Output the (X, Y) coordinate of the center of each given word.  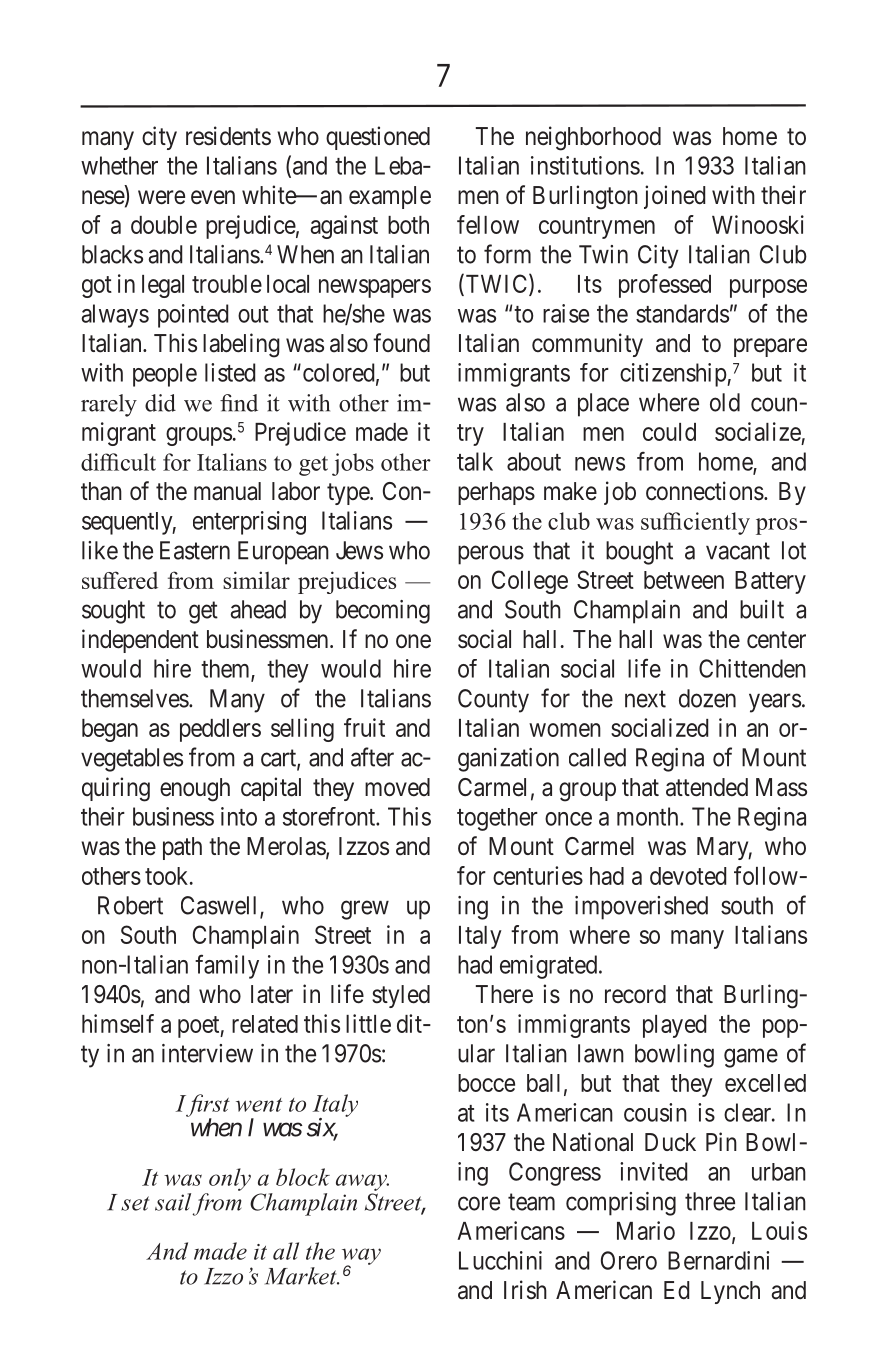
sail (173, 1202)
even (213, 197)
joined (674, 197)
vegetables (132, 760)
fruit (364, 727)
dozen (707, 698)
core (479, 1203)
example (390, 197)
